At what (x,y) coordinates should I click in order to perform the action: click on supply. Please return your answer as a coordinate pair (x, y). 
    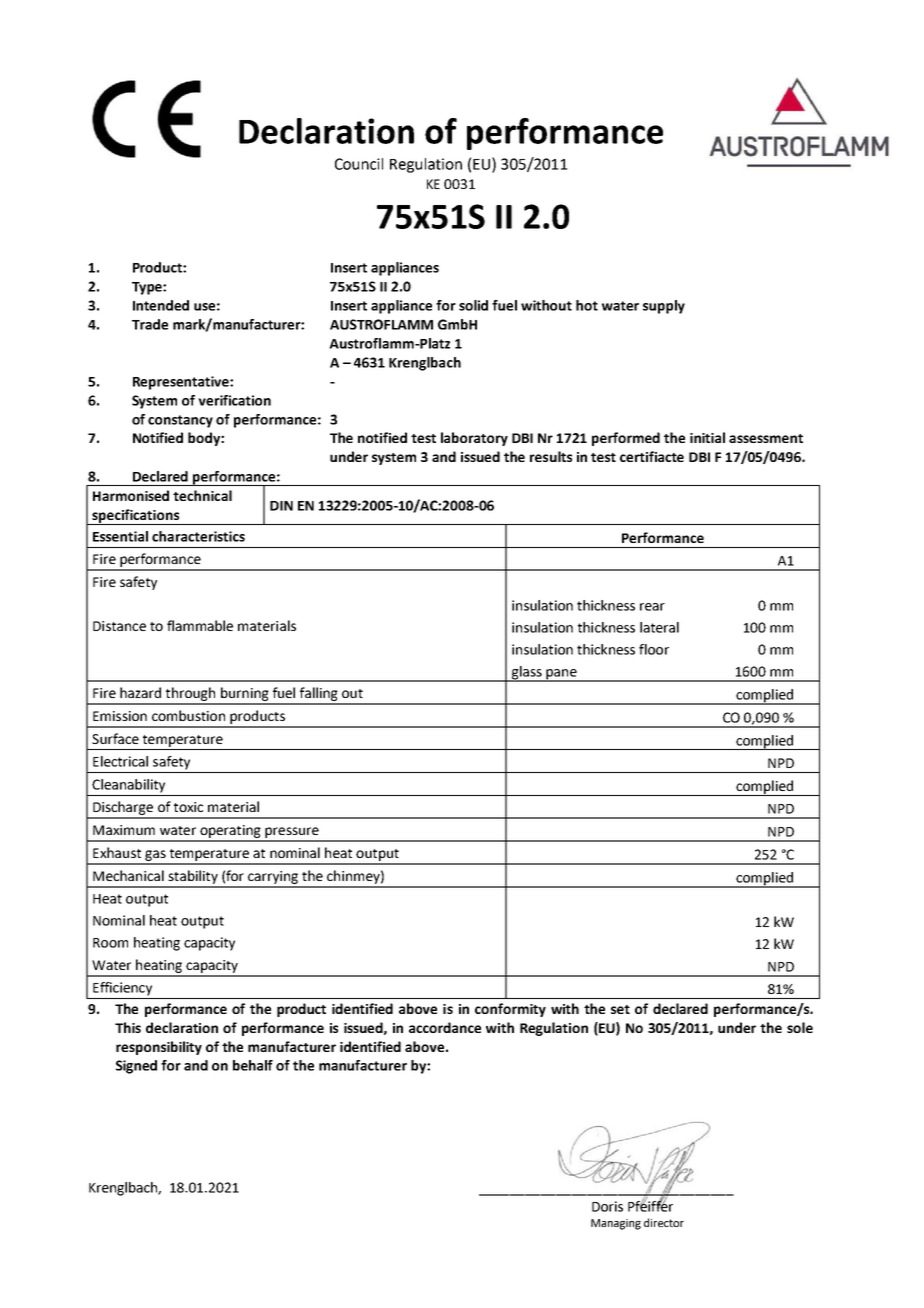
    Looking at the image, I should click on (664, 307).
